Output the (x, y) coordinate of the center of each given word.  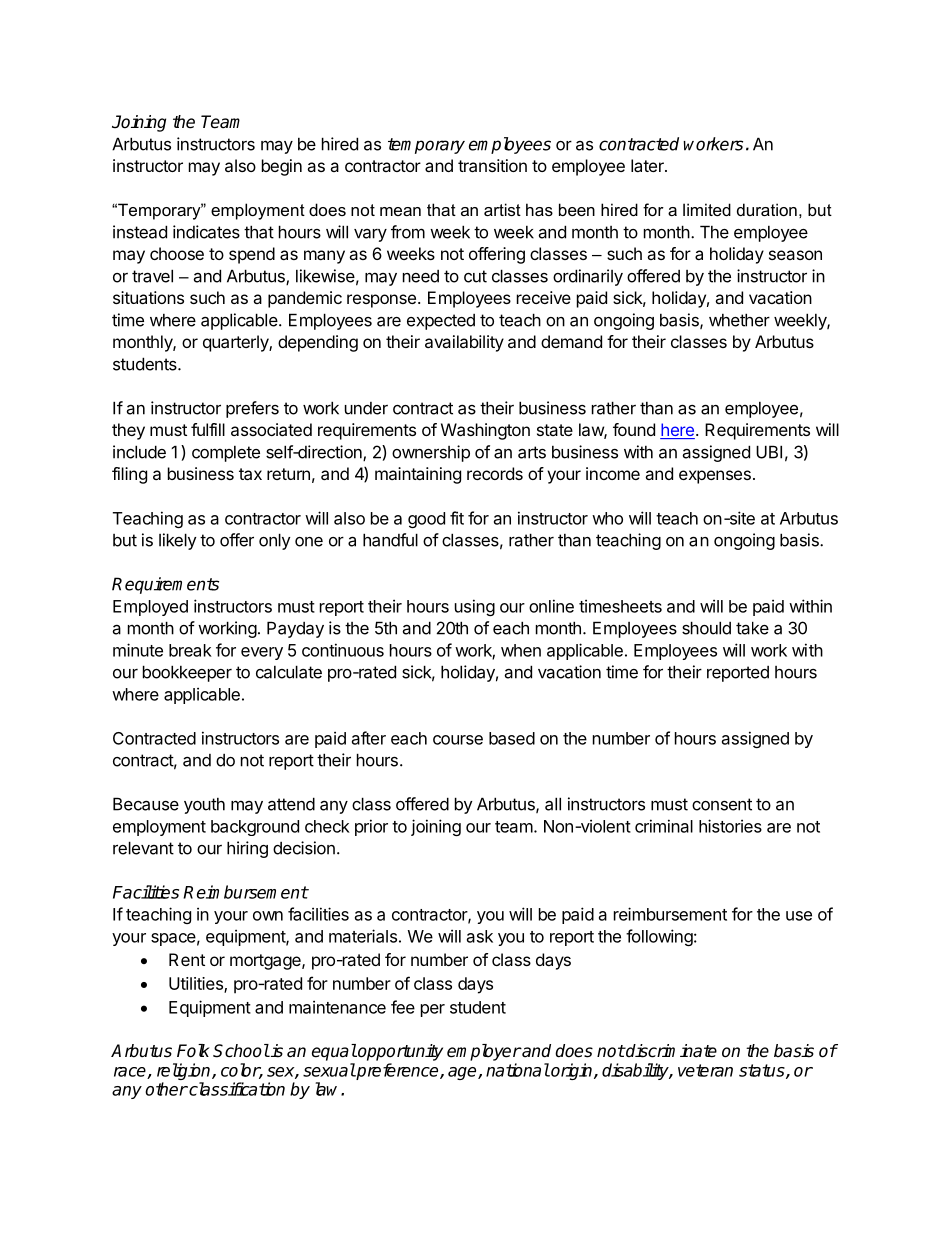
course (458, 740)
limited (707, 209)
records (495, 473)
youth (204, 806)
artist (502, 209)
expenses (715, 477)
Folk (193, 1051)
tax (250, 474)
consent (722, 804)
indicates (206, 232)
